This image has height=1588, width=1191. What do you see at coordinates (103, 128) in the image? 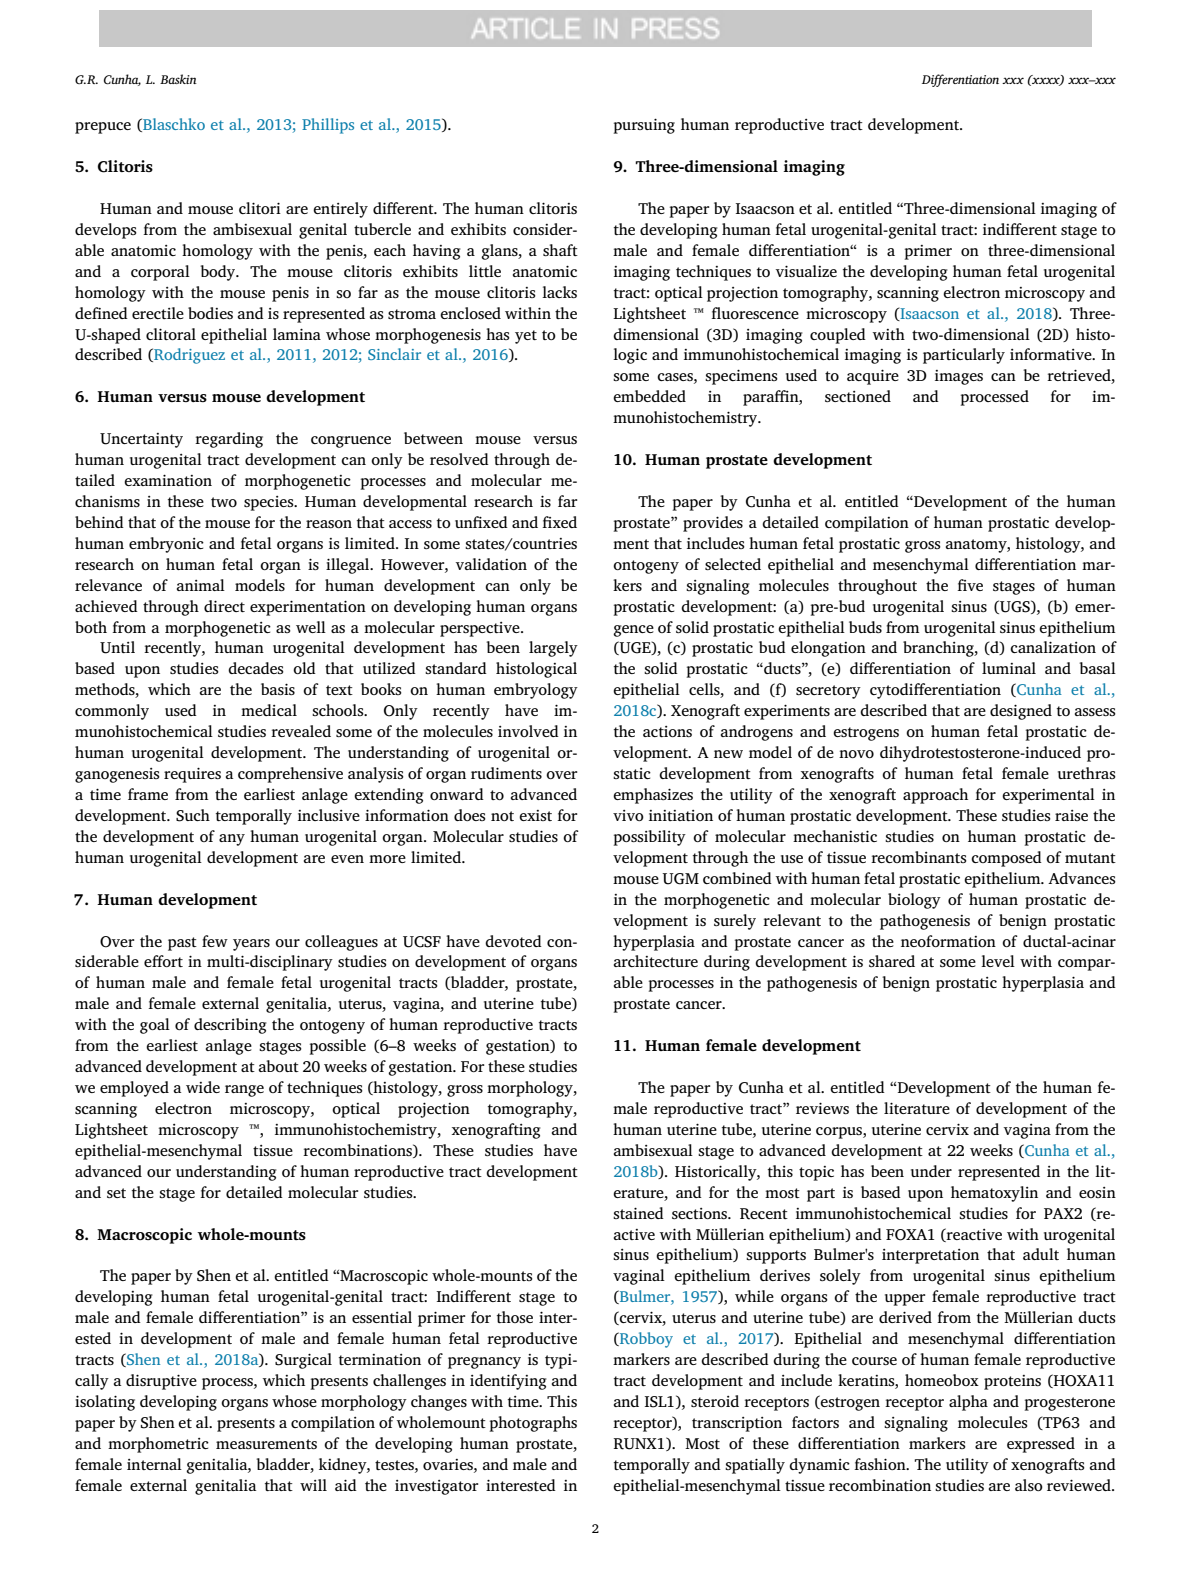
I see `prepuce` at bounding box center [103, 128].
